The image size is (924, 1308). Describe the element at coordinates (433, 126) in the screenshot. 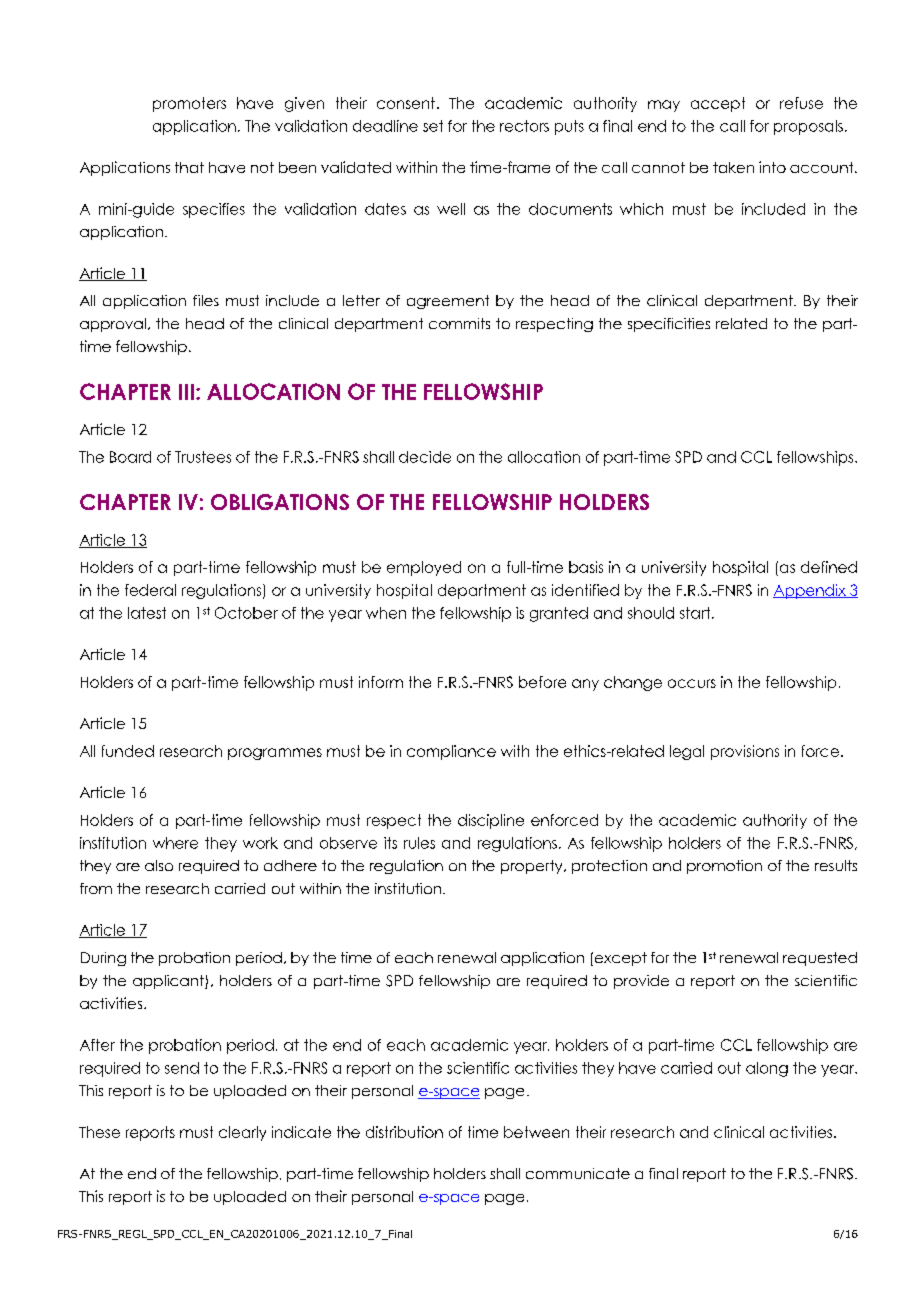

I see `set` at that location.
